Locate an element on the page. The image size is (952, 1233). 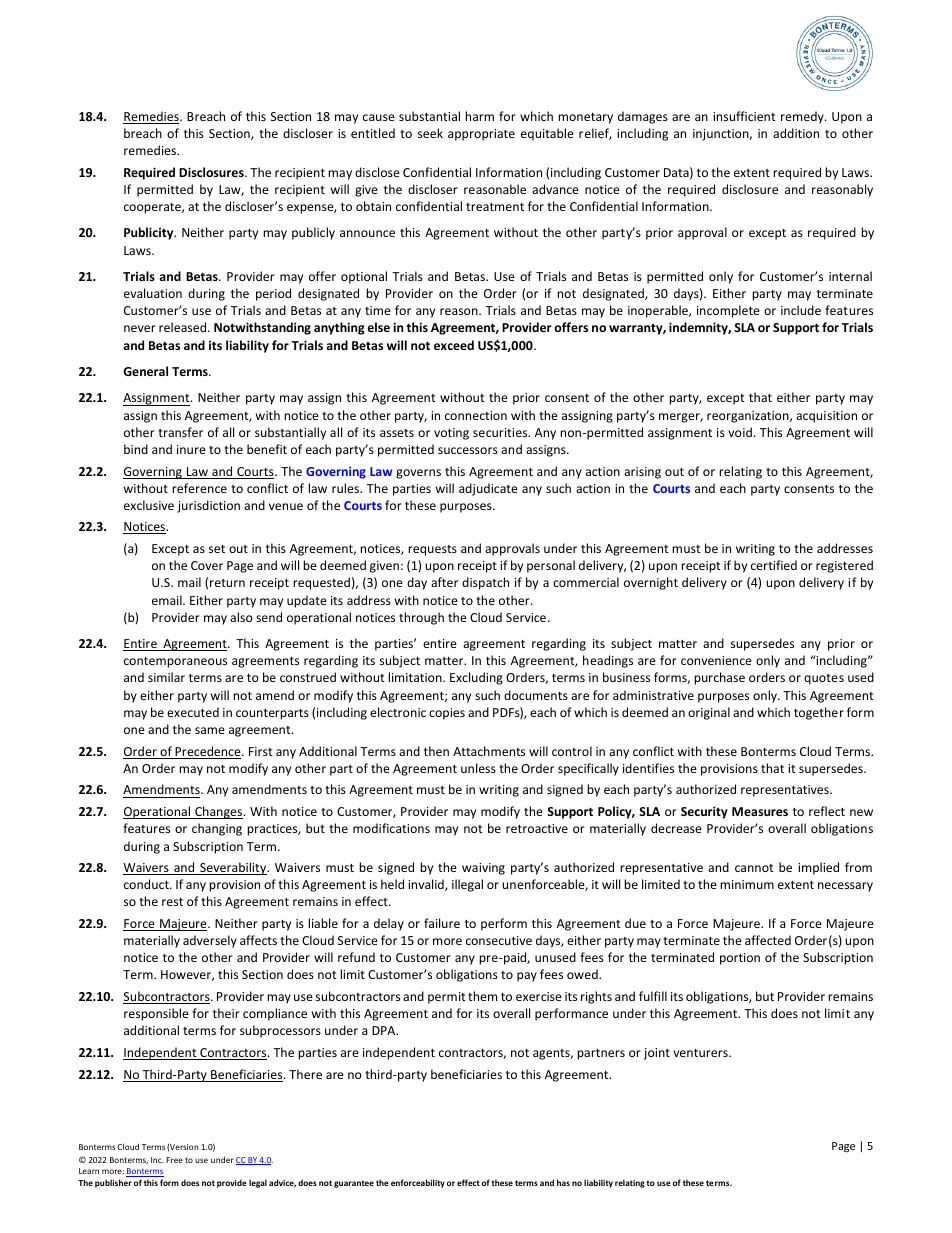
Free is located at coordinates (174, 1160).
